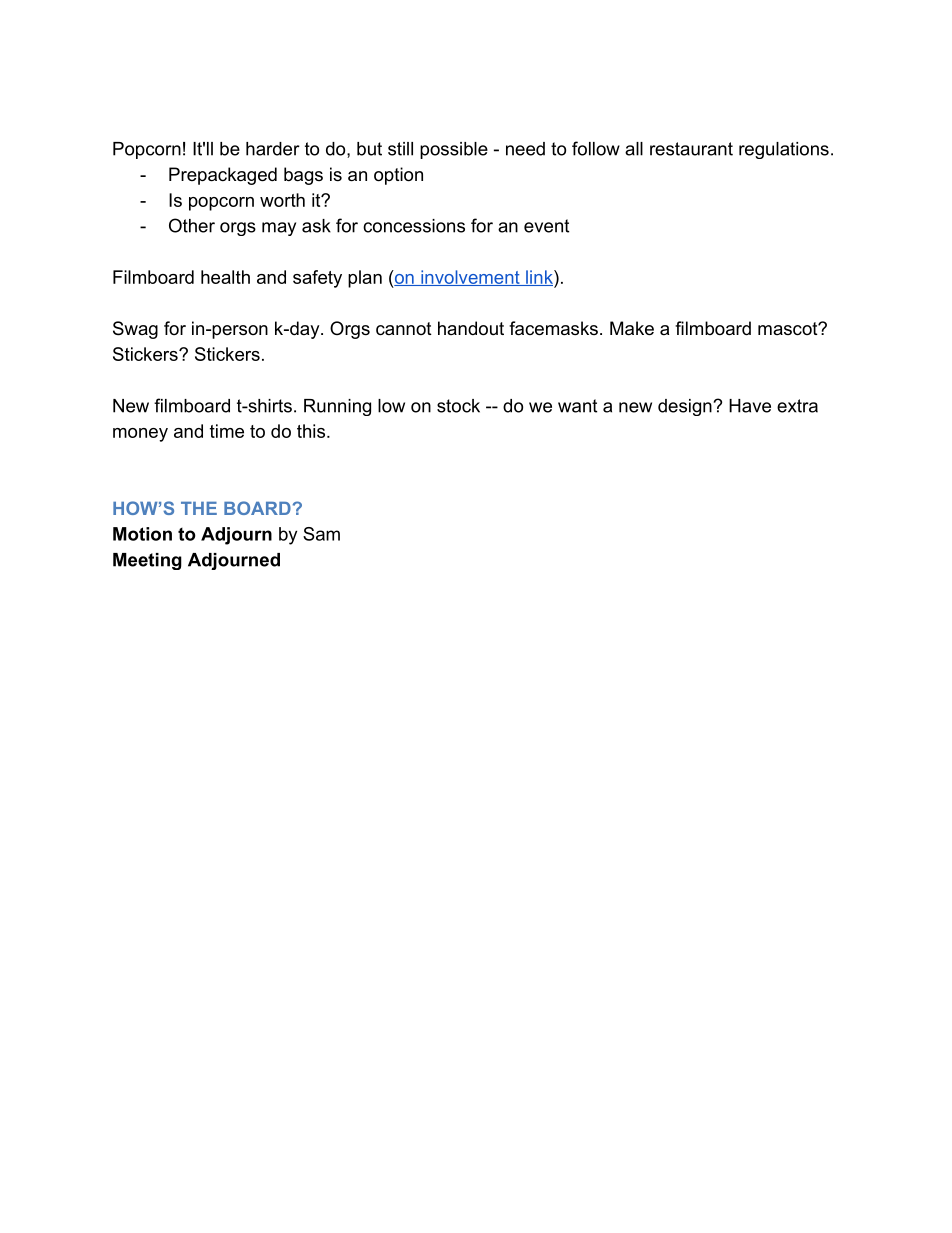  Describe the element at coordinates (321, 534) in the image. I see `Sam` at that location.
